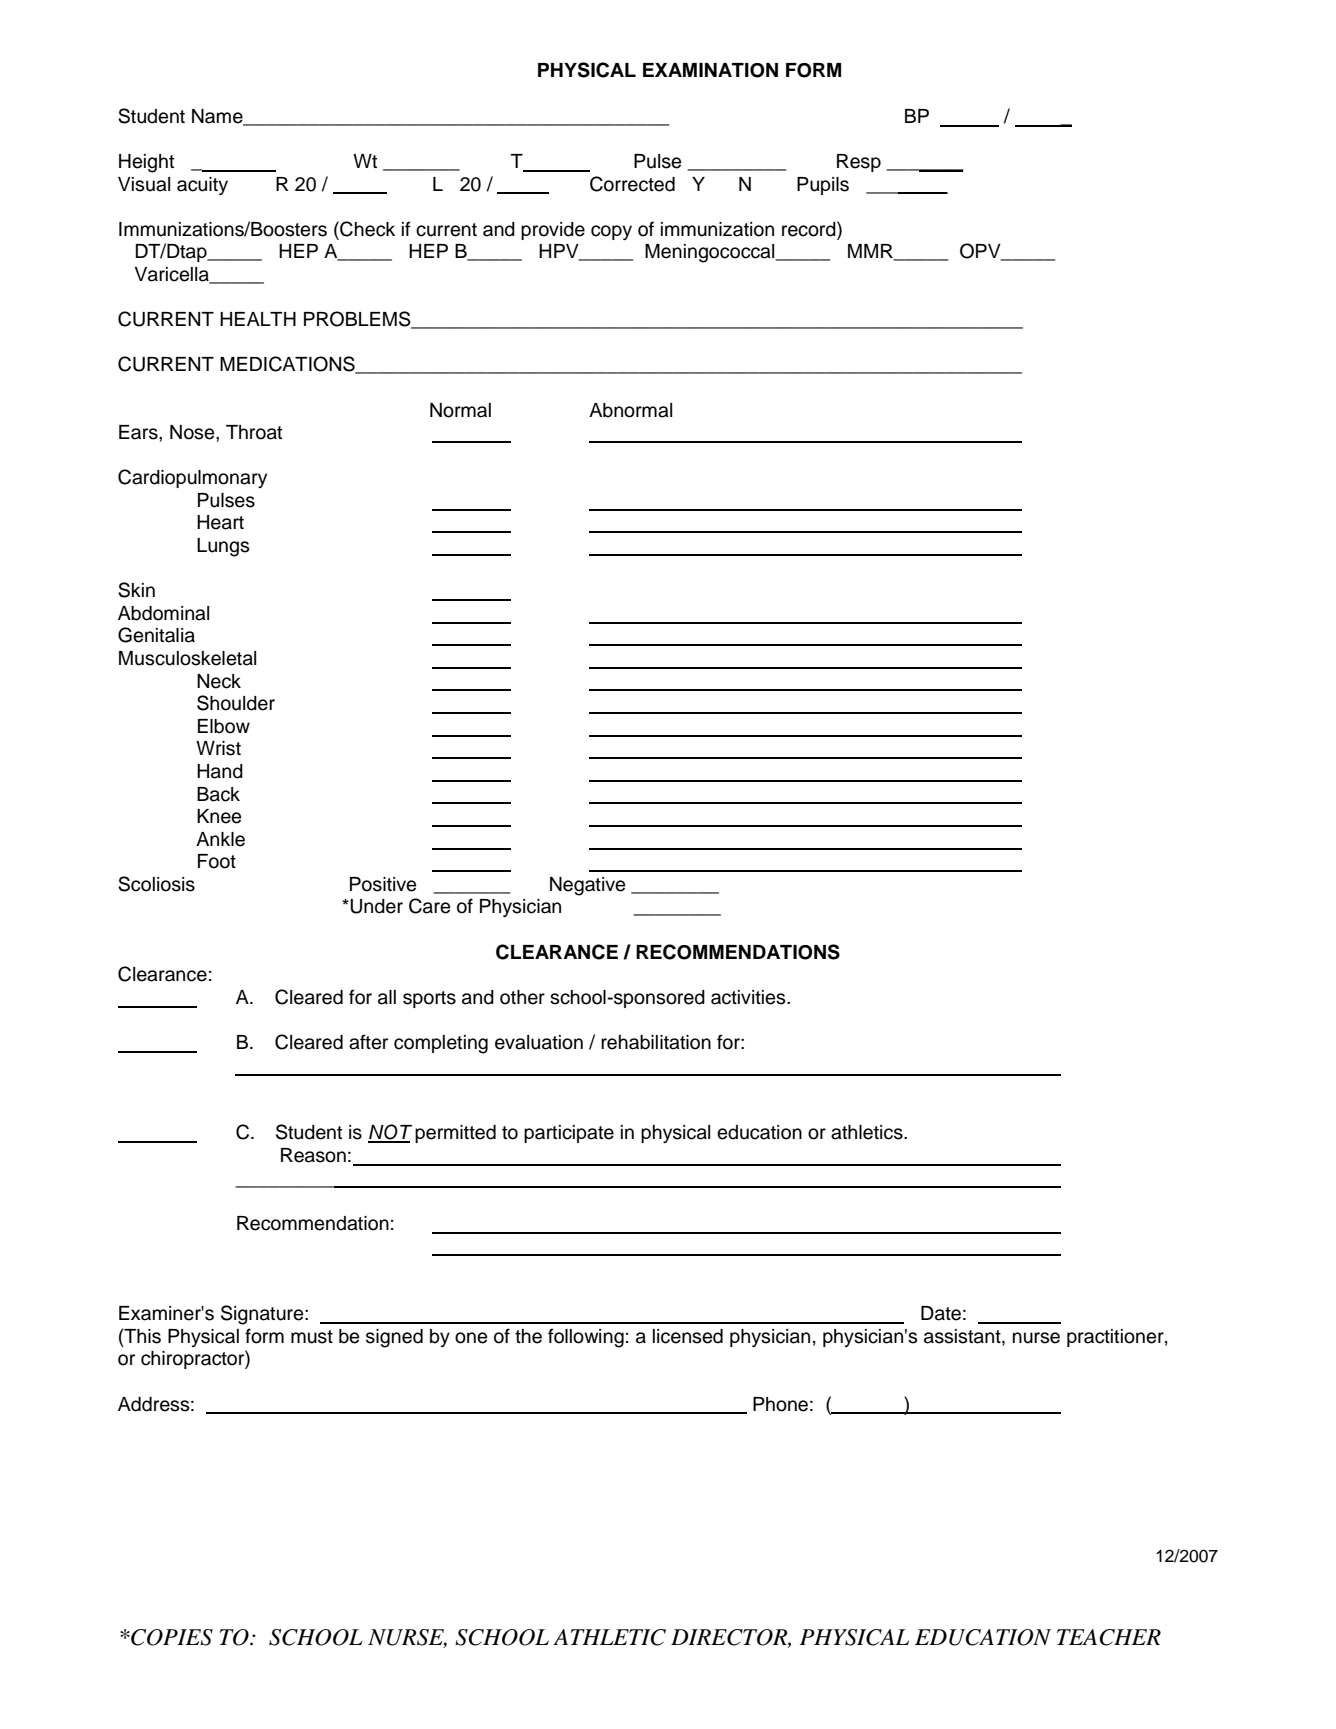 This screenshot has width=1336, height=1729. Describe the element at coordinates (312, 1337) in the screenshot. I see `must` at that location.
